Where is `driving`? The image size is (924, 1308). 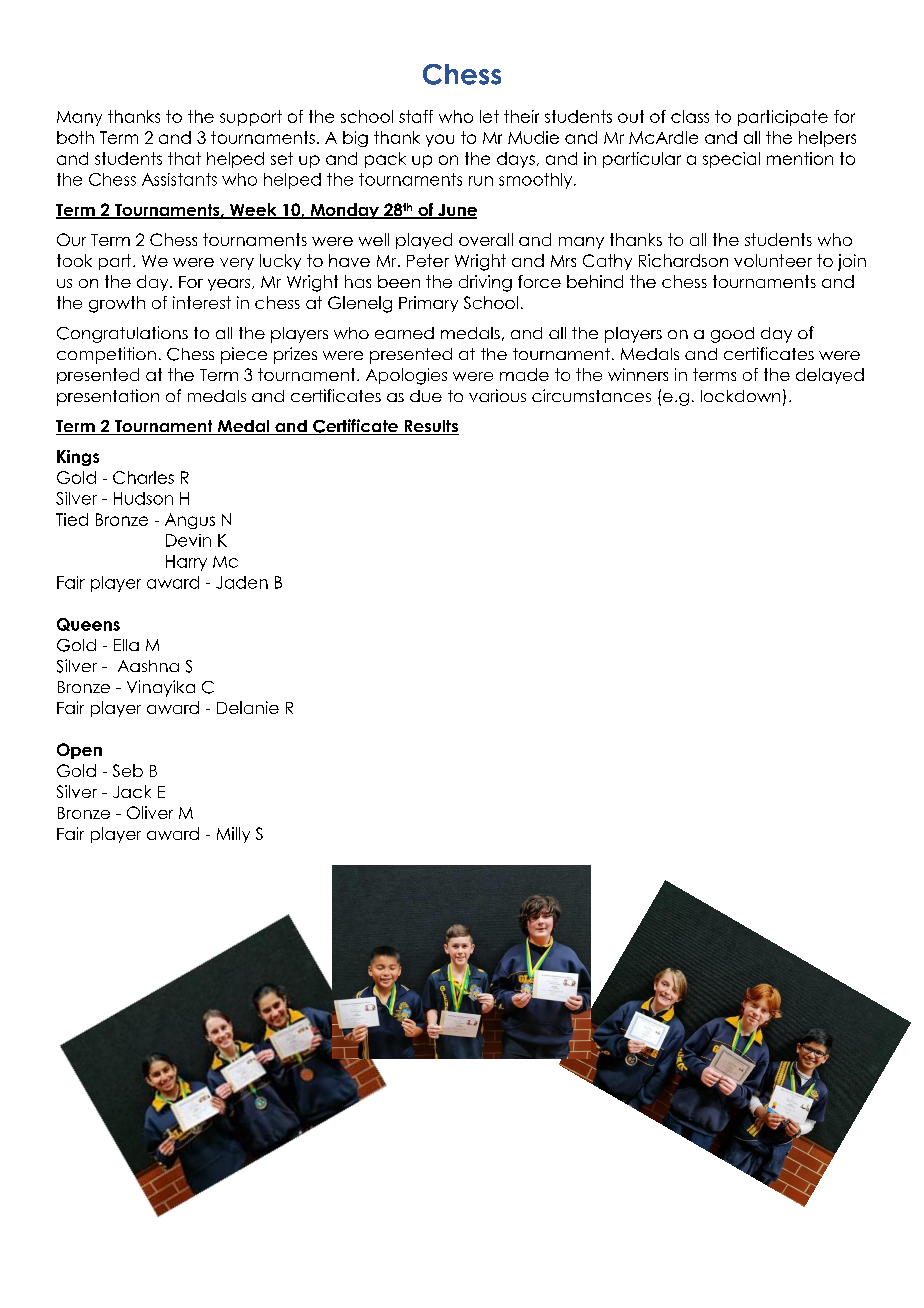 driving is located at coordinates (485, 283).
